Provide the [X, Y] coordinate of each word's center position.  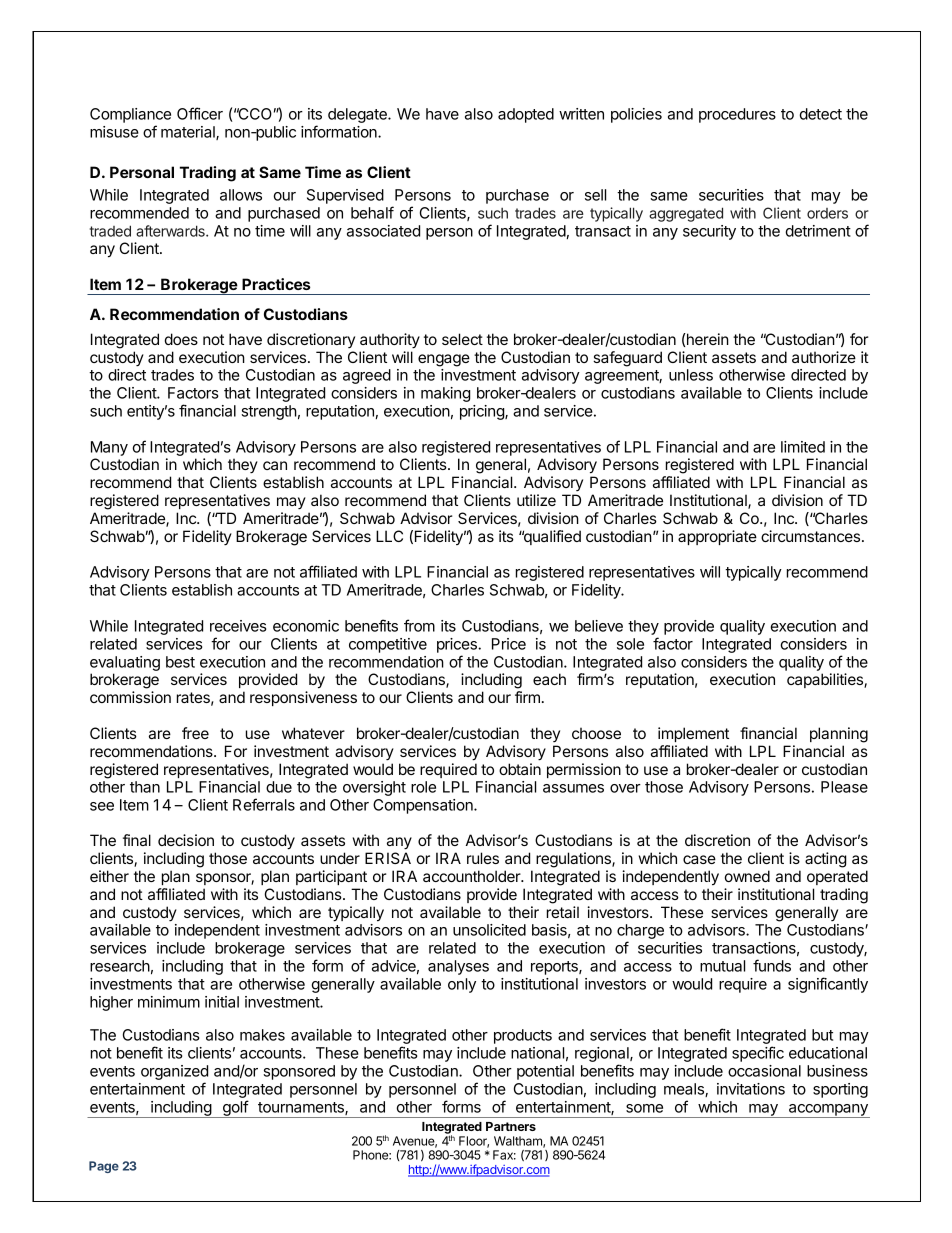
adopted [526, 115]
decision [186, 840]
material [189, 133]
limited [803, 447]
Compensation [424, 806]
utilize [536, 500]
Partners [511, 1126]
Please [844, 787]
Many [109, 448]
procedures [737, 115]
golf [235, 1109]
